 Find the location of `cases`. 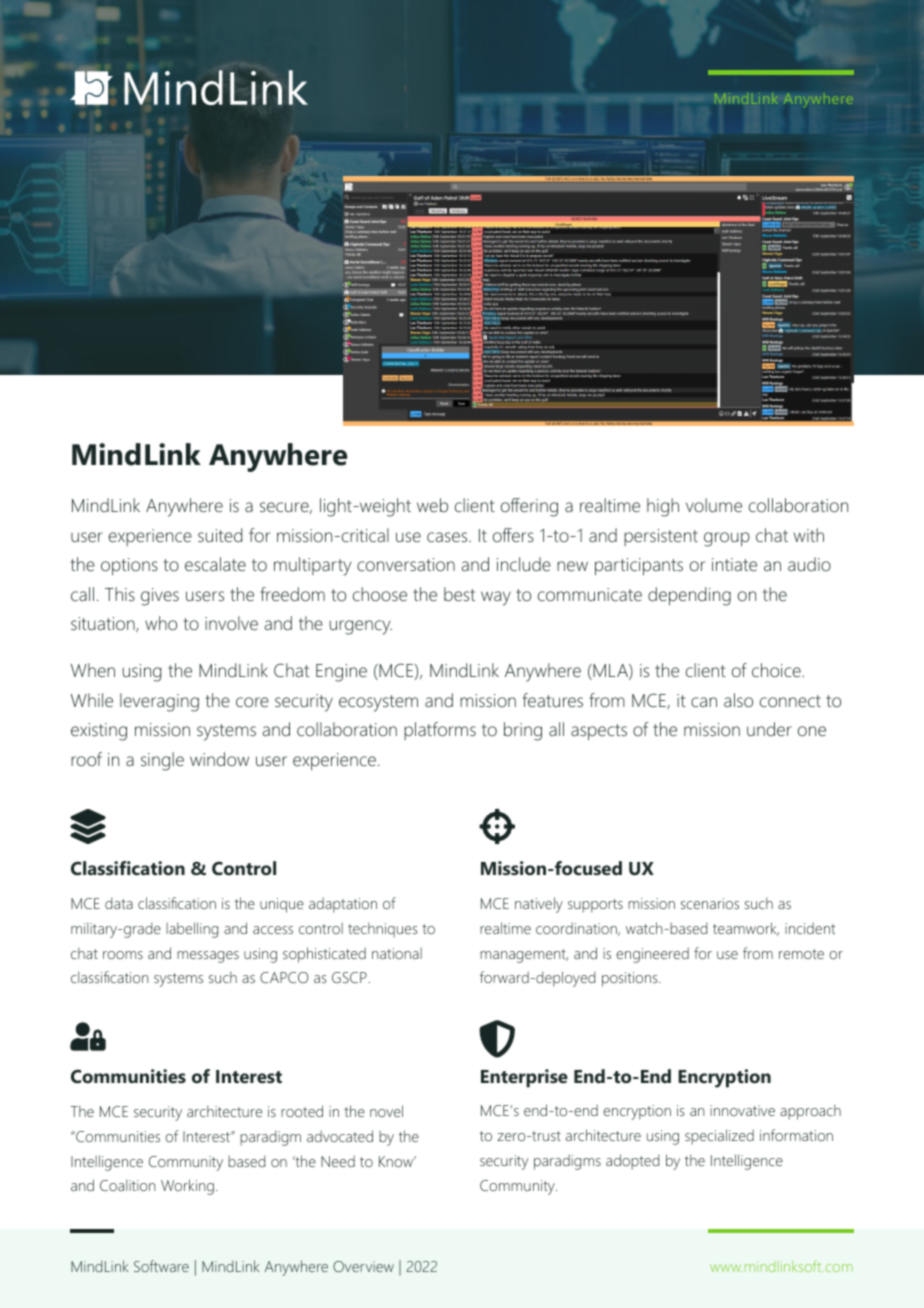

cases is located at coordinates (448, 537).
